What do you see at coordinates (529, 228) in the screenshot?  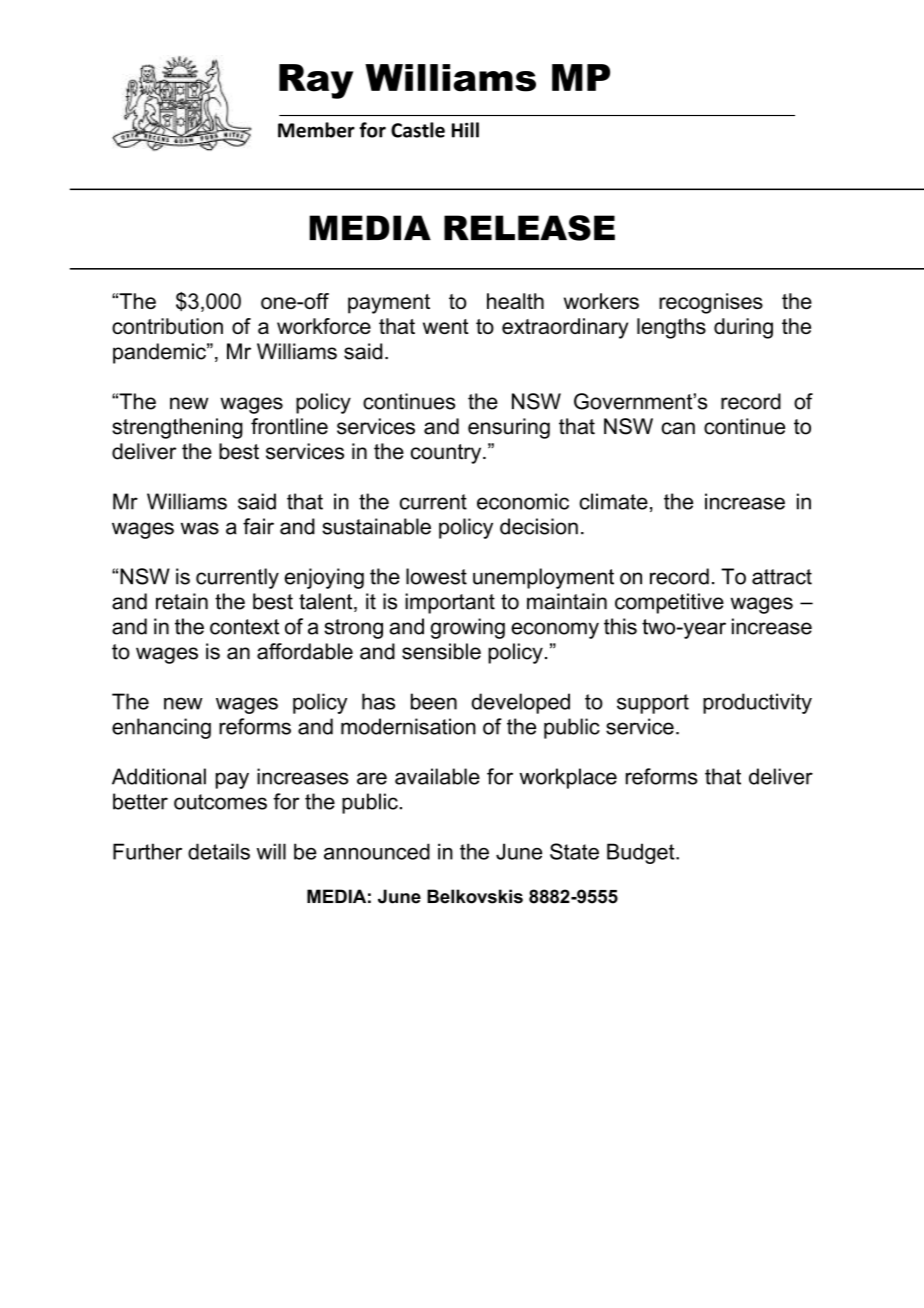 I see `RELEASE` at bounding box center [529, 228].
